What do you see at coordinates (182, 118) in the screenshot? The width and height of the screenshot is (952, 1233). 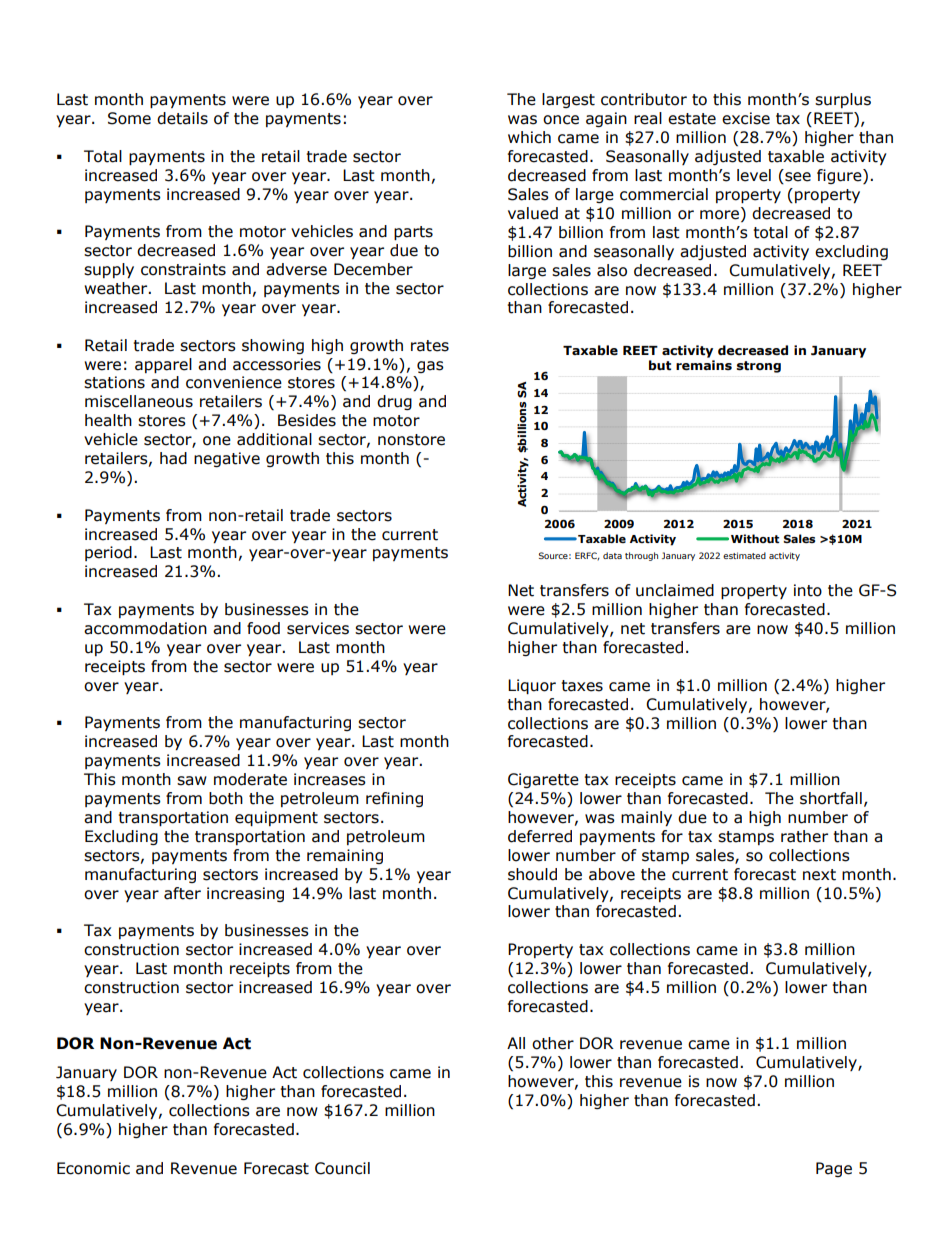 I see `details` at bounding box center [182, 118].
